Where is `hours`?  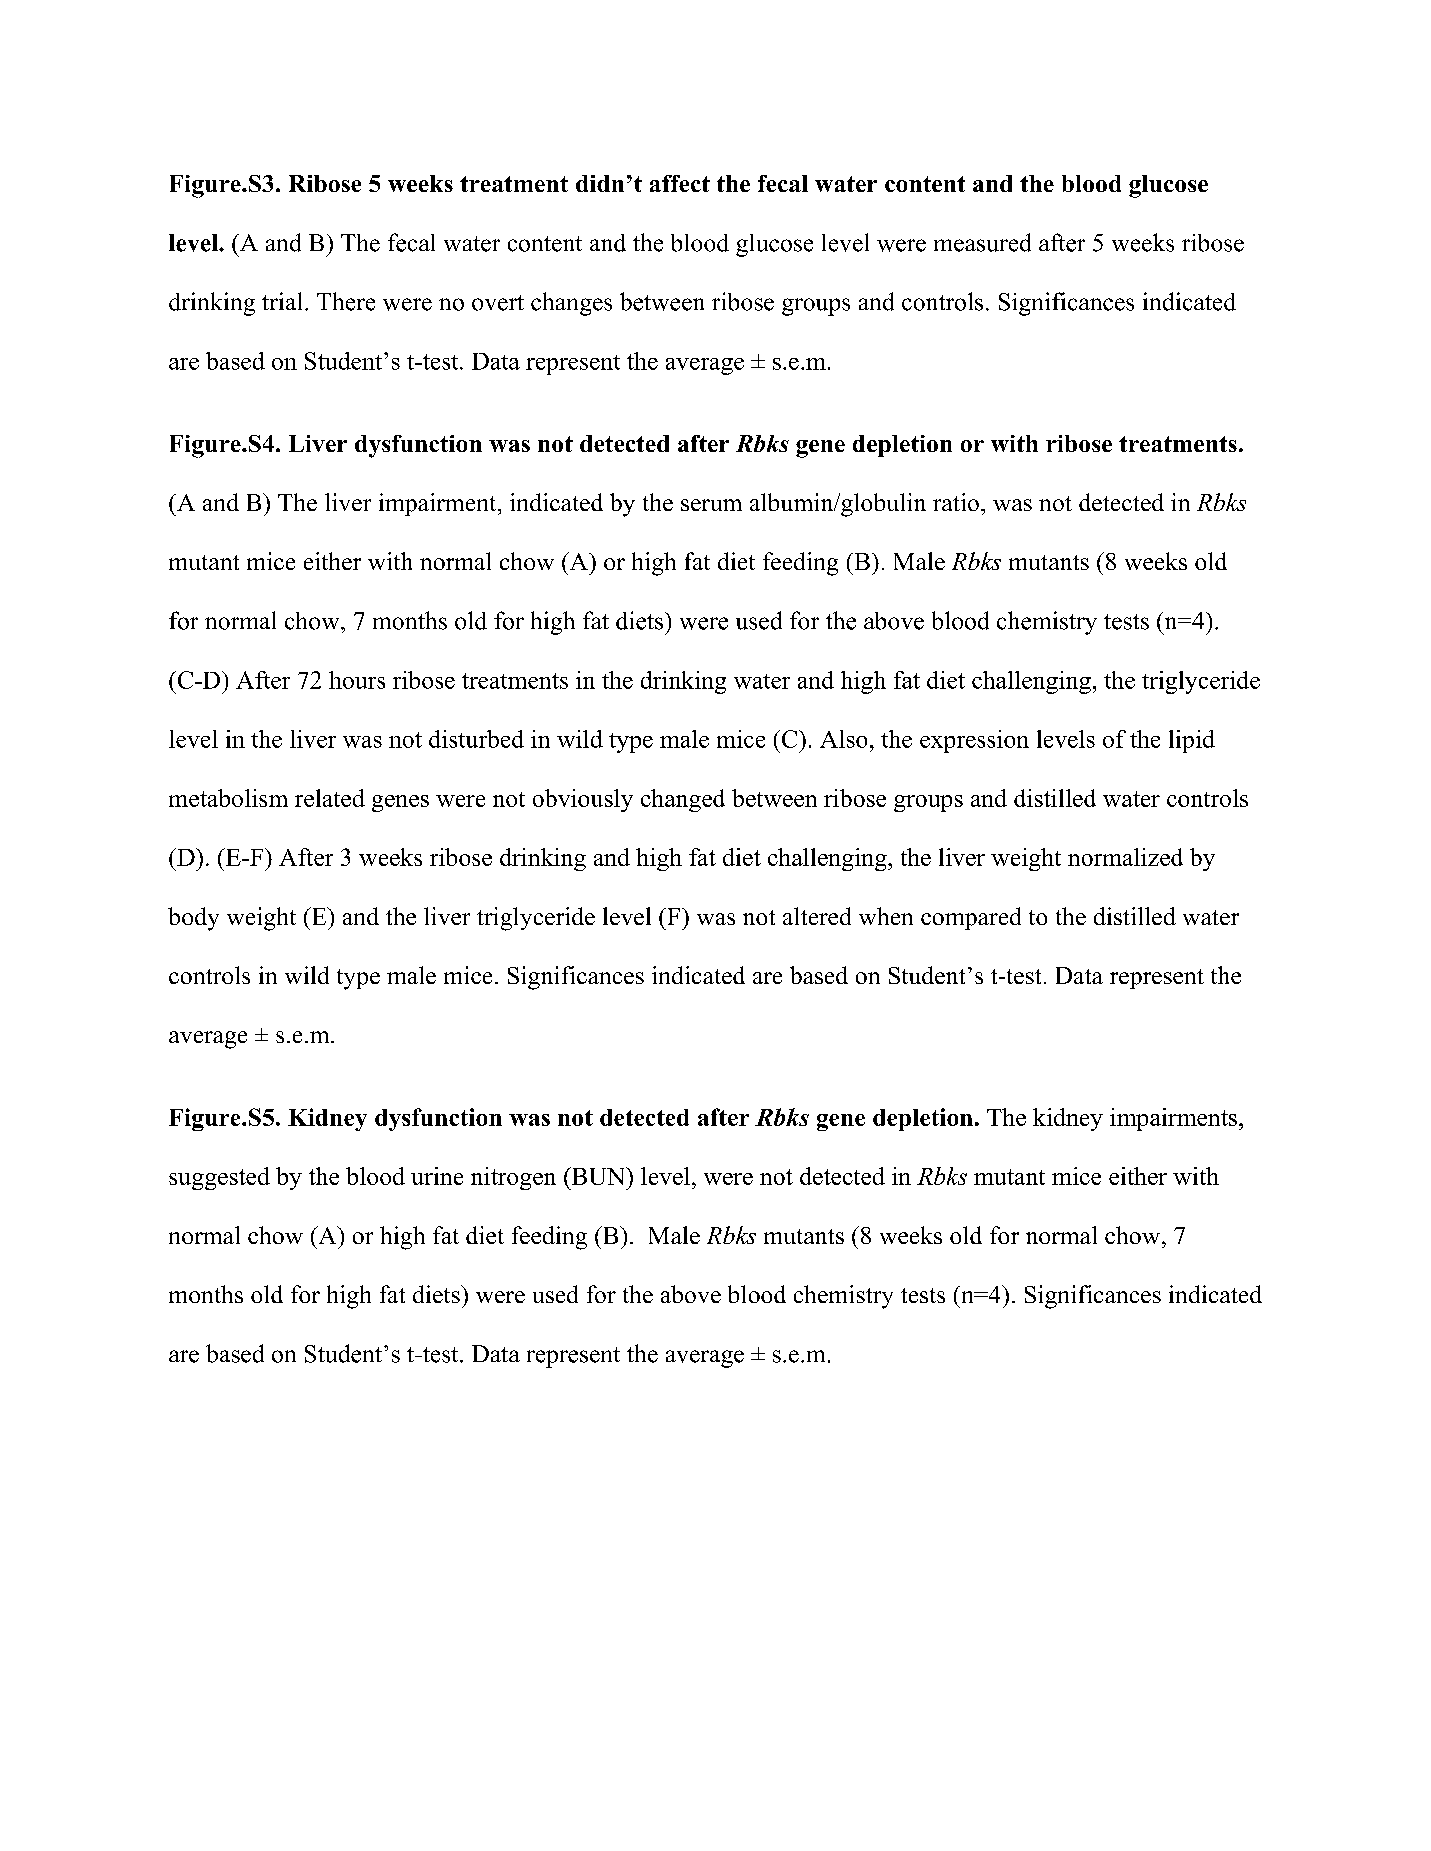 hours is located at coordinates (357, 680).
